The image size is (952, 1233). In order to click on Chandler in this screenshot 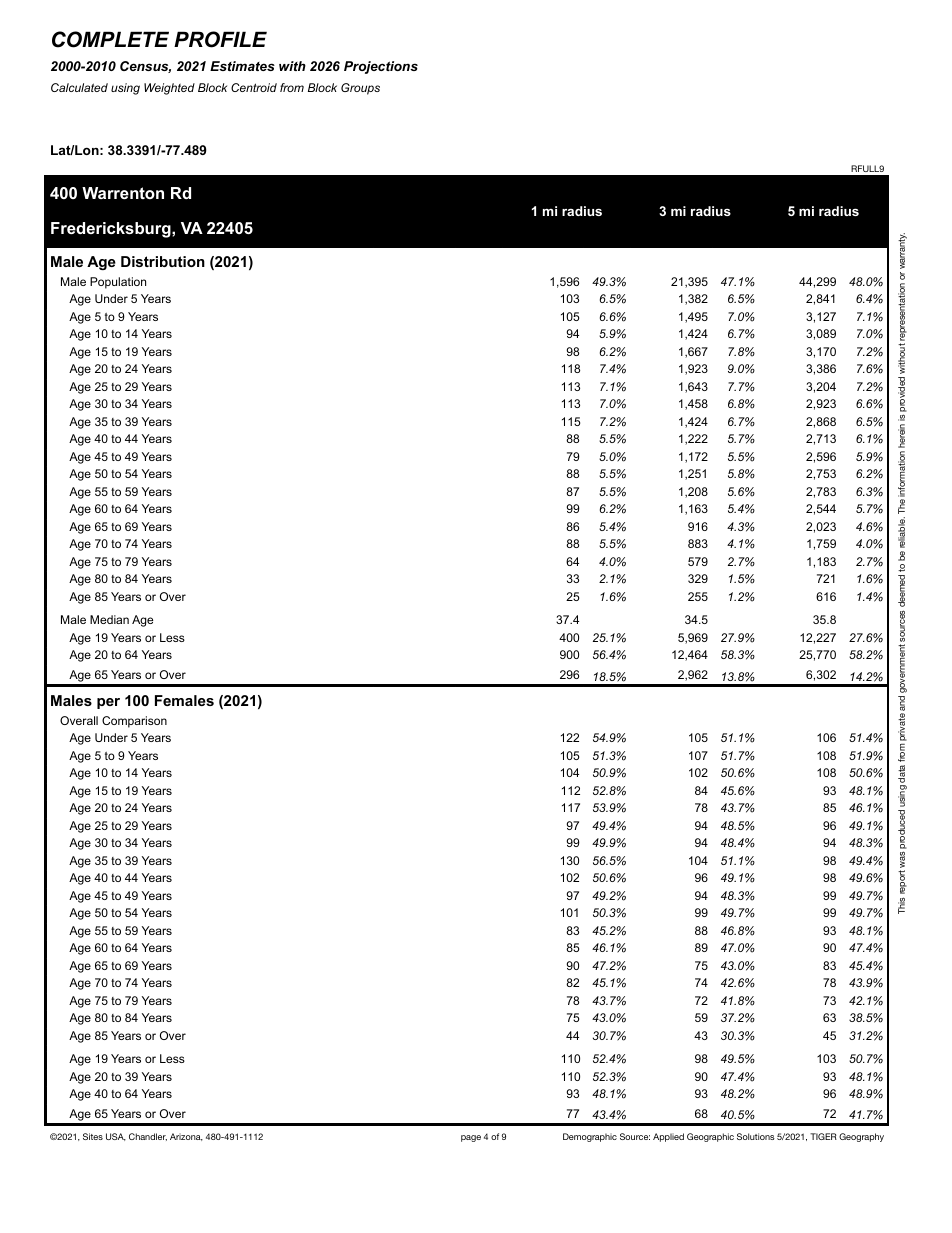, I will do `click(148, 1137)`.
